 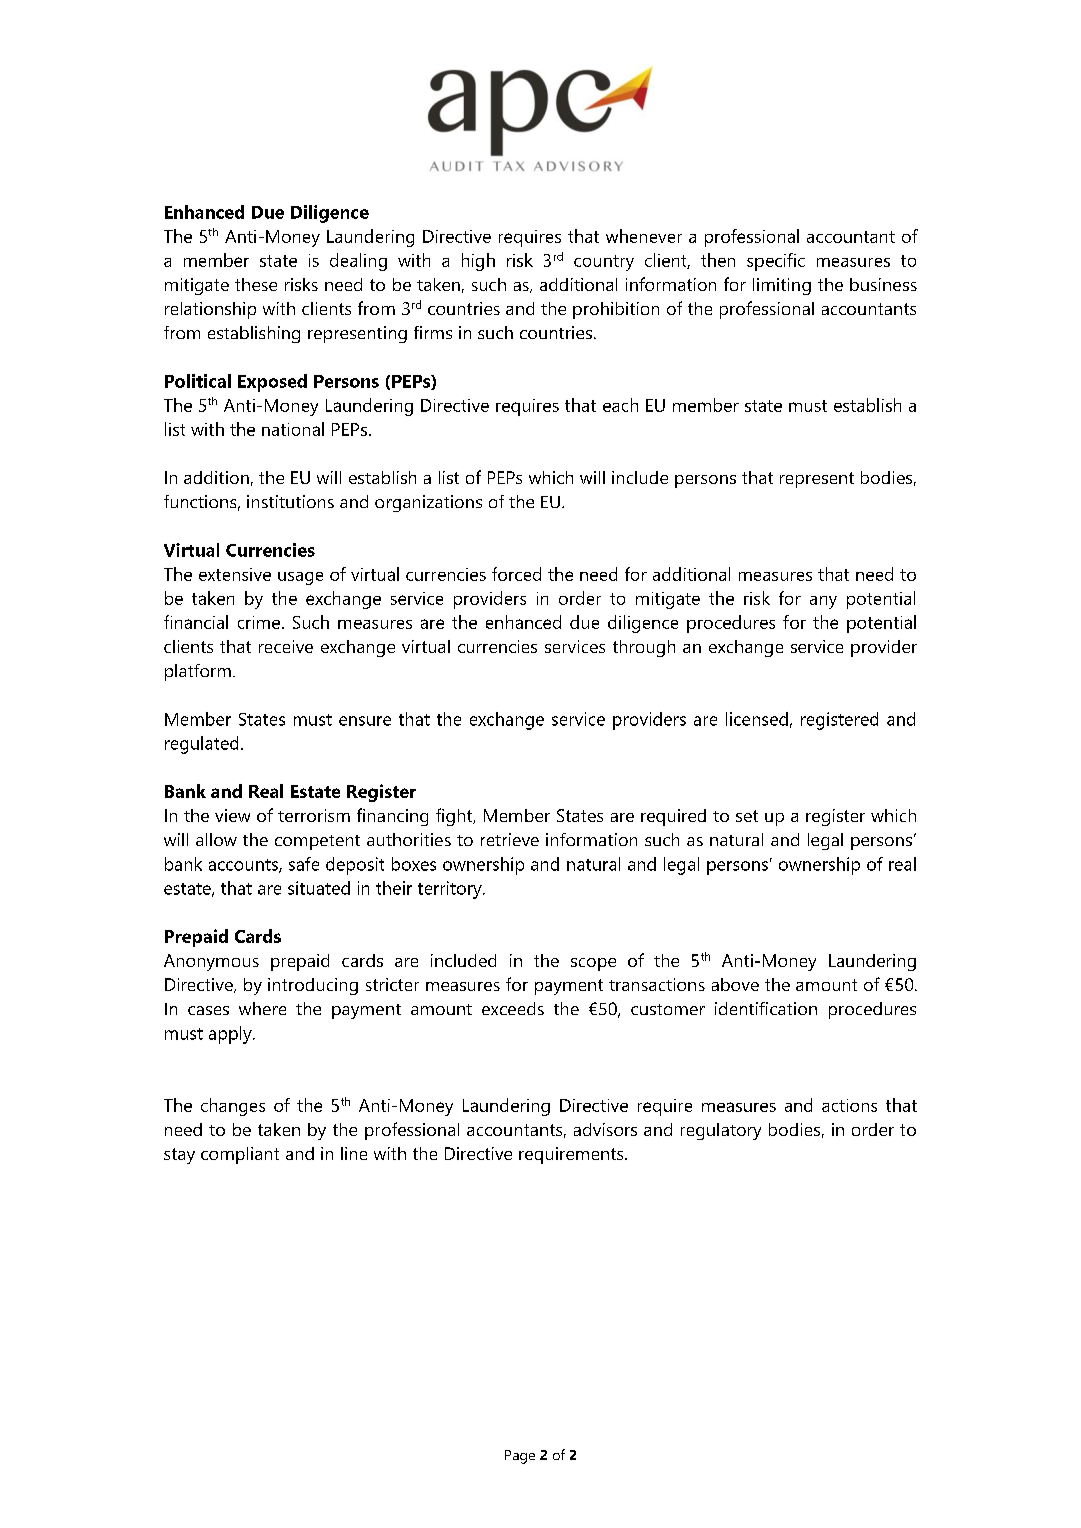 What do you see at coordinates (782, 286) in the screenshot?
I see `limiting` at bounding box center [782, 286].
